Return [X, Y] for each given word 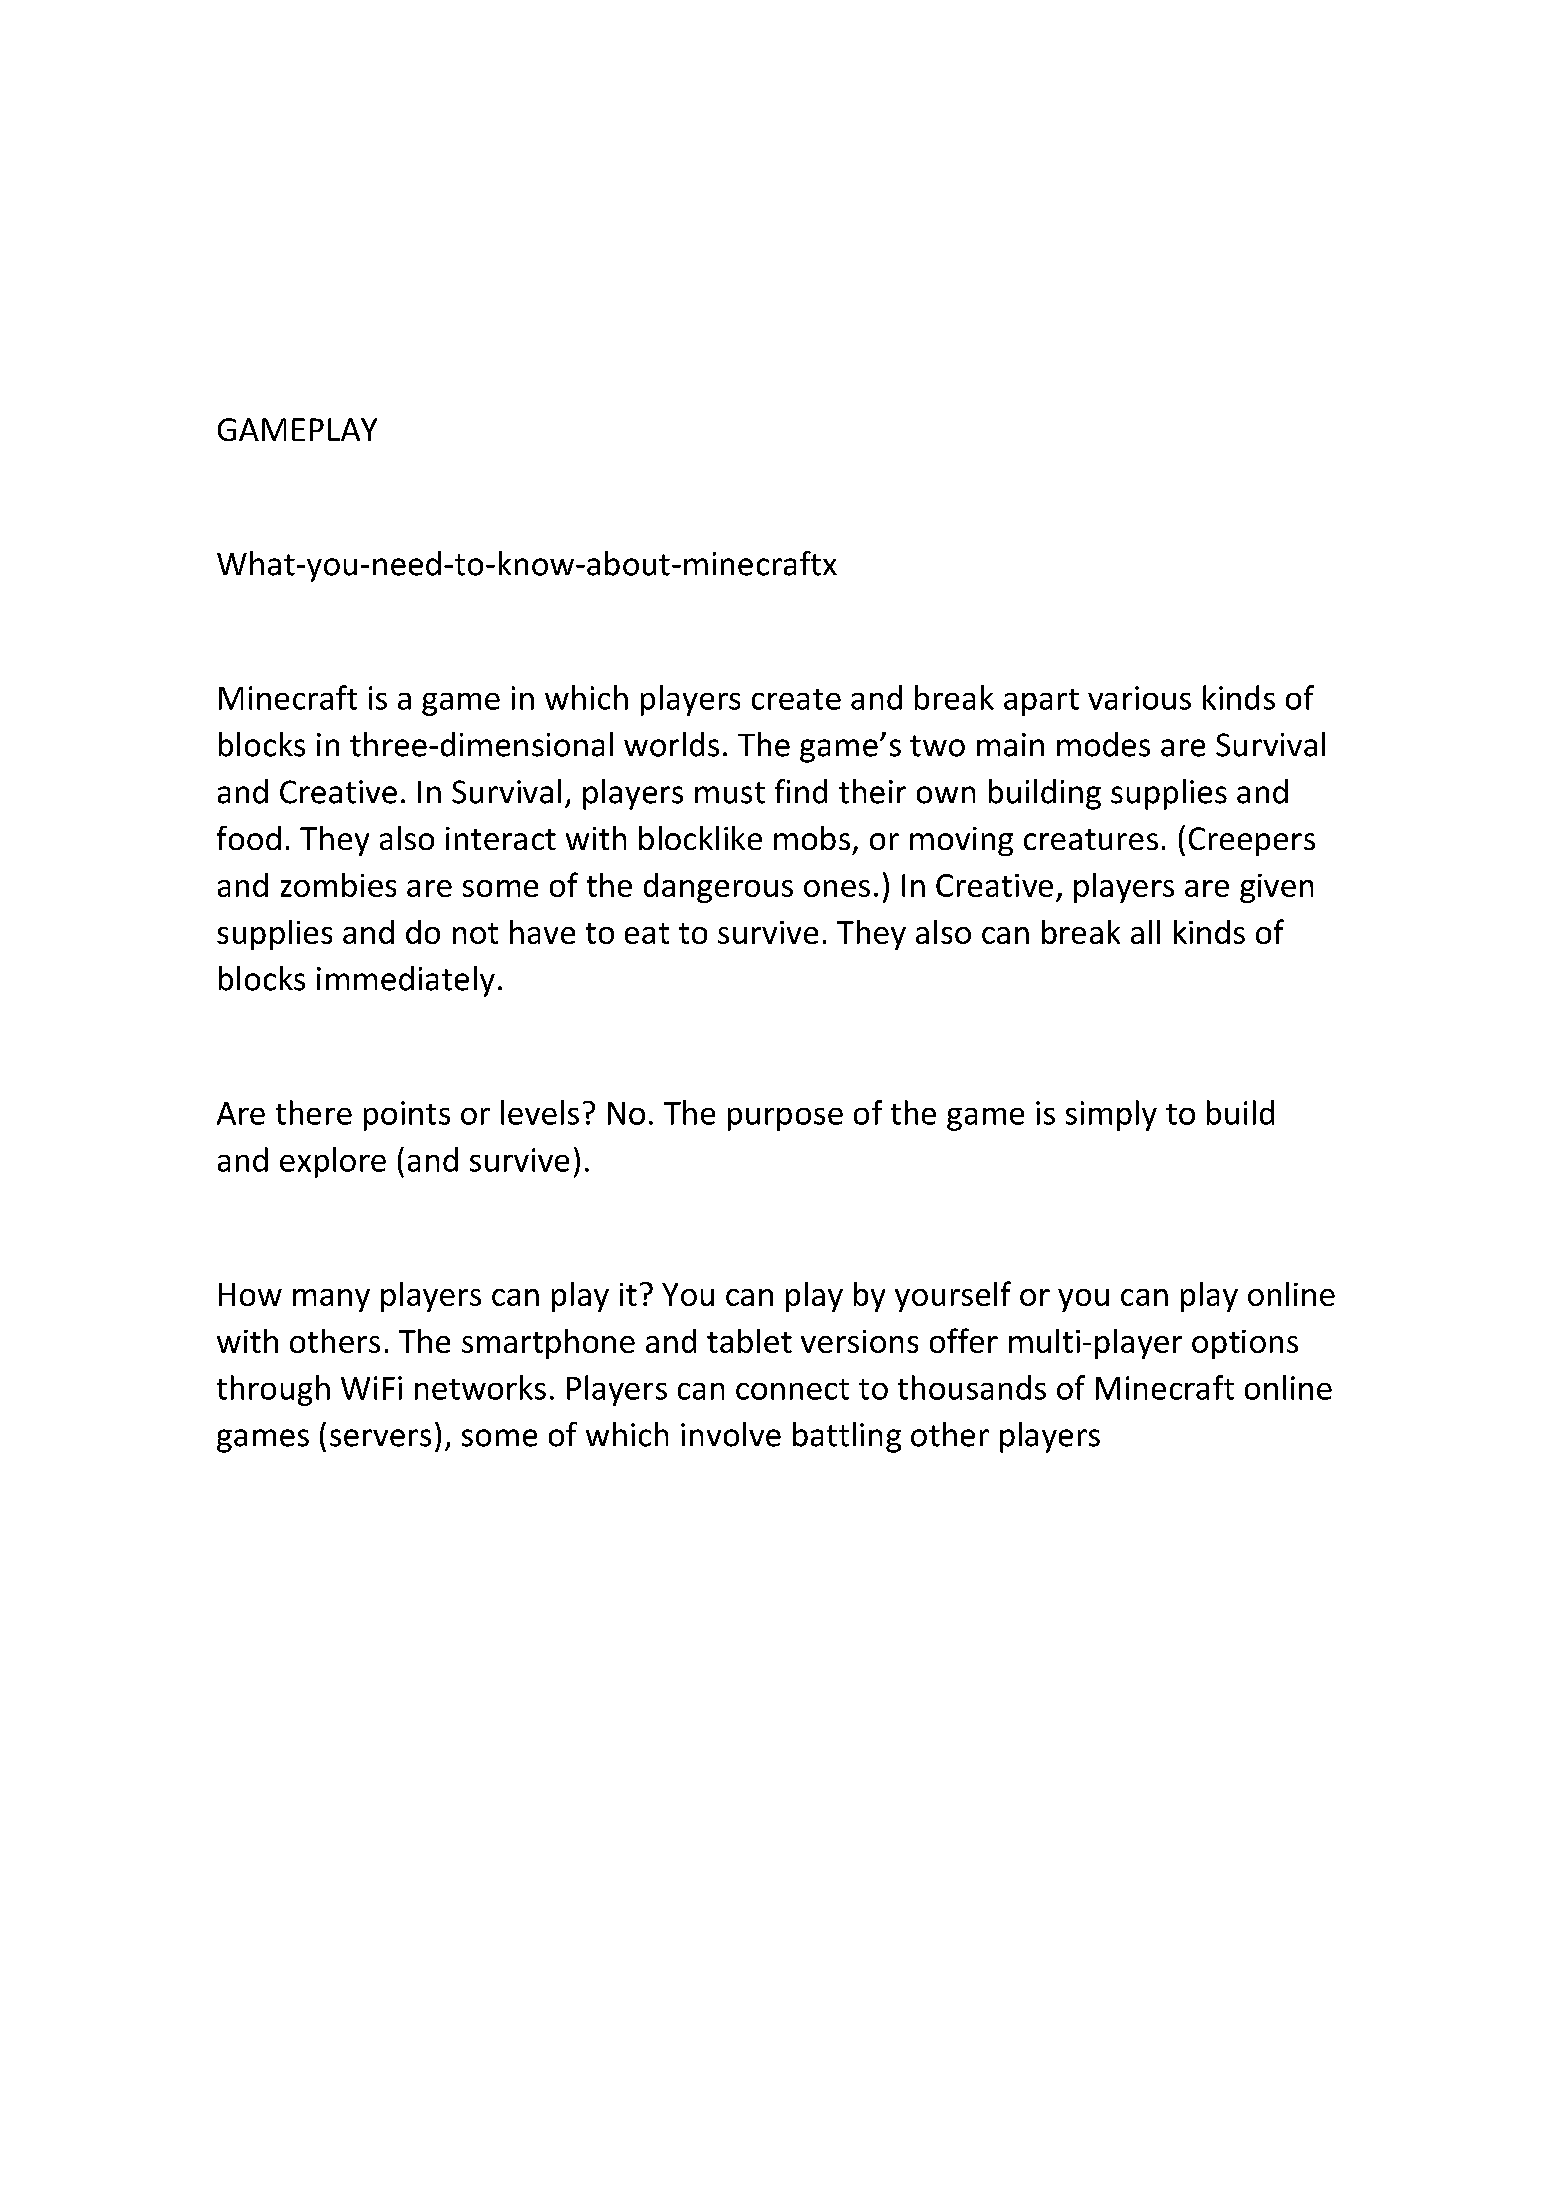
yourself [953, 1296]
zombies [338, 885]
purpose [785, 1119]
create [796, 699]
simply [1111, 1115]
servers [380, 1438]
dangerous [718, 888]
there [314, 1112]
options [1245, 1344]
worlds [671, 744]
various [1139, 698]
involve [731, 1434]
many [331, 1300]
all [1145, 932]
